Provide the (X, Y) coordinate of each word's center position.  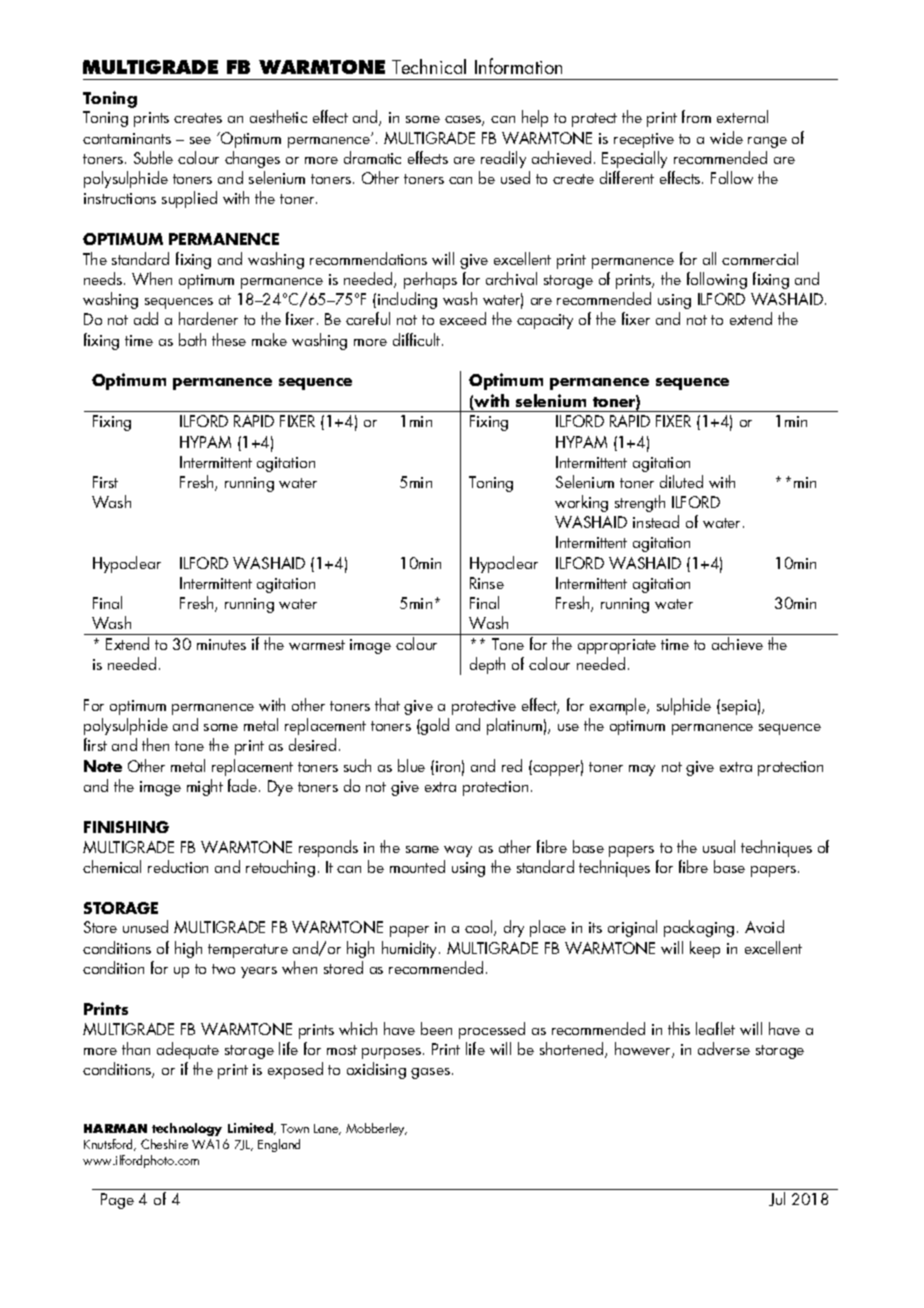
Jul (777, 1199)
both (192, 339)
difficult (418, 339)
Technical (429, 66)
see (200, 140)
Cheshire (164, 1144)
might (205, 787)
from (696, 116)
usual (719, 846)
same (422, 849)
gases (430, 1073)
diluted (681, 481)
